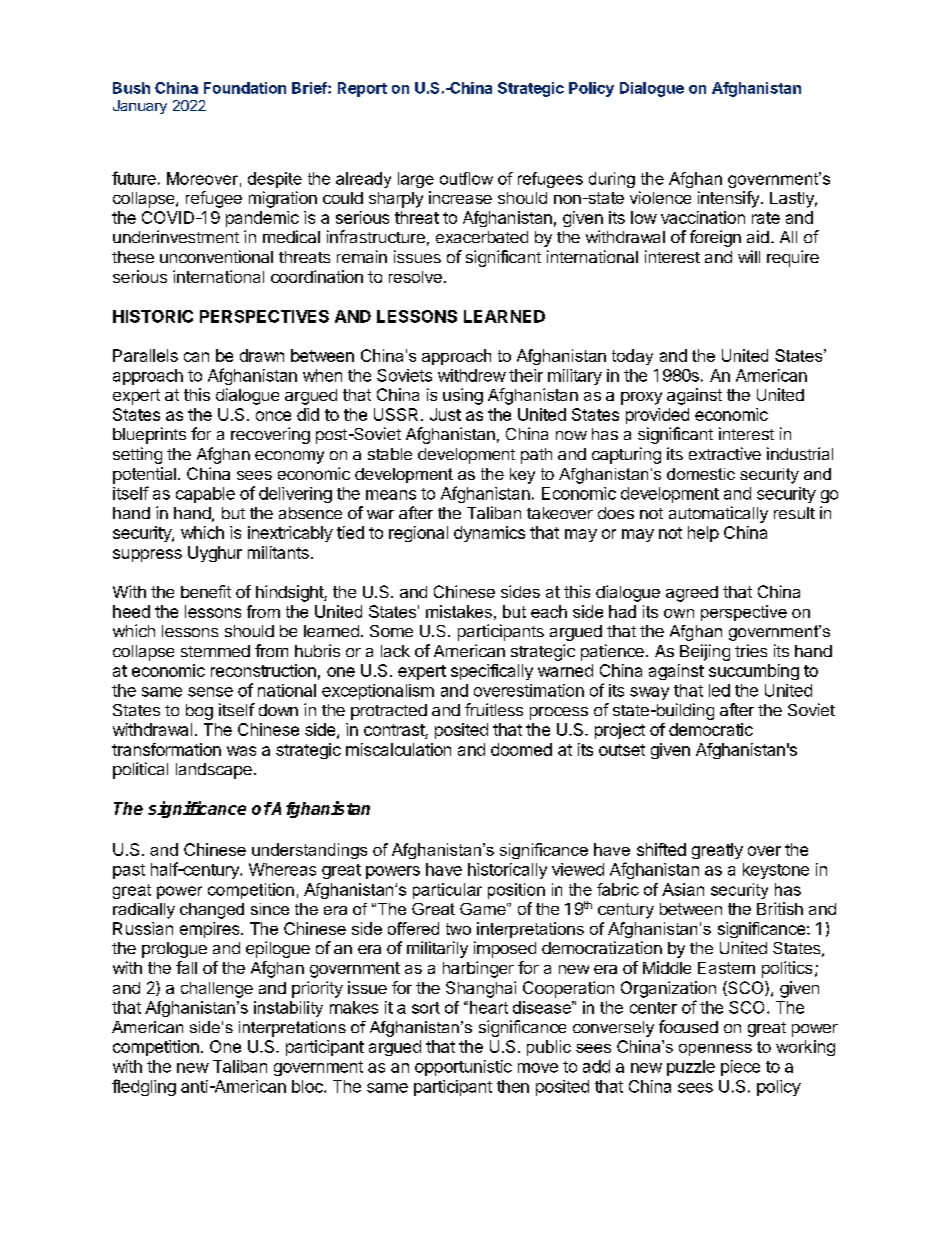 The image size is (952, 1233). I want to click on outflow, so click(466, 178).
